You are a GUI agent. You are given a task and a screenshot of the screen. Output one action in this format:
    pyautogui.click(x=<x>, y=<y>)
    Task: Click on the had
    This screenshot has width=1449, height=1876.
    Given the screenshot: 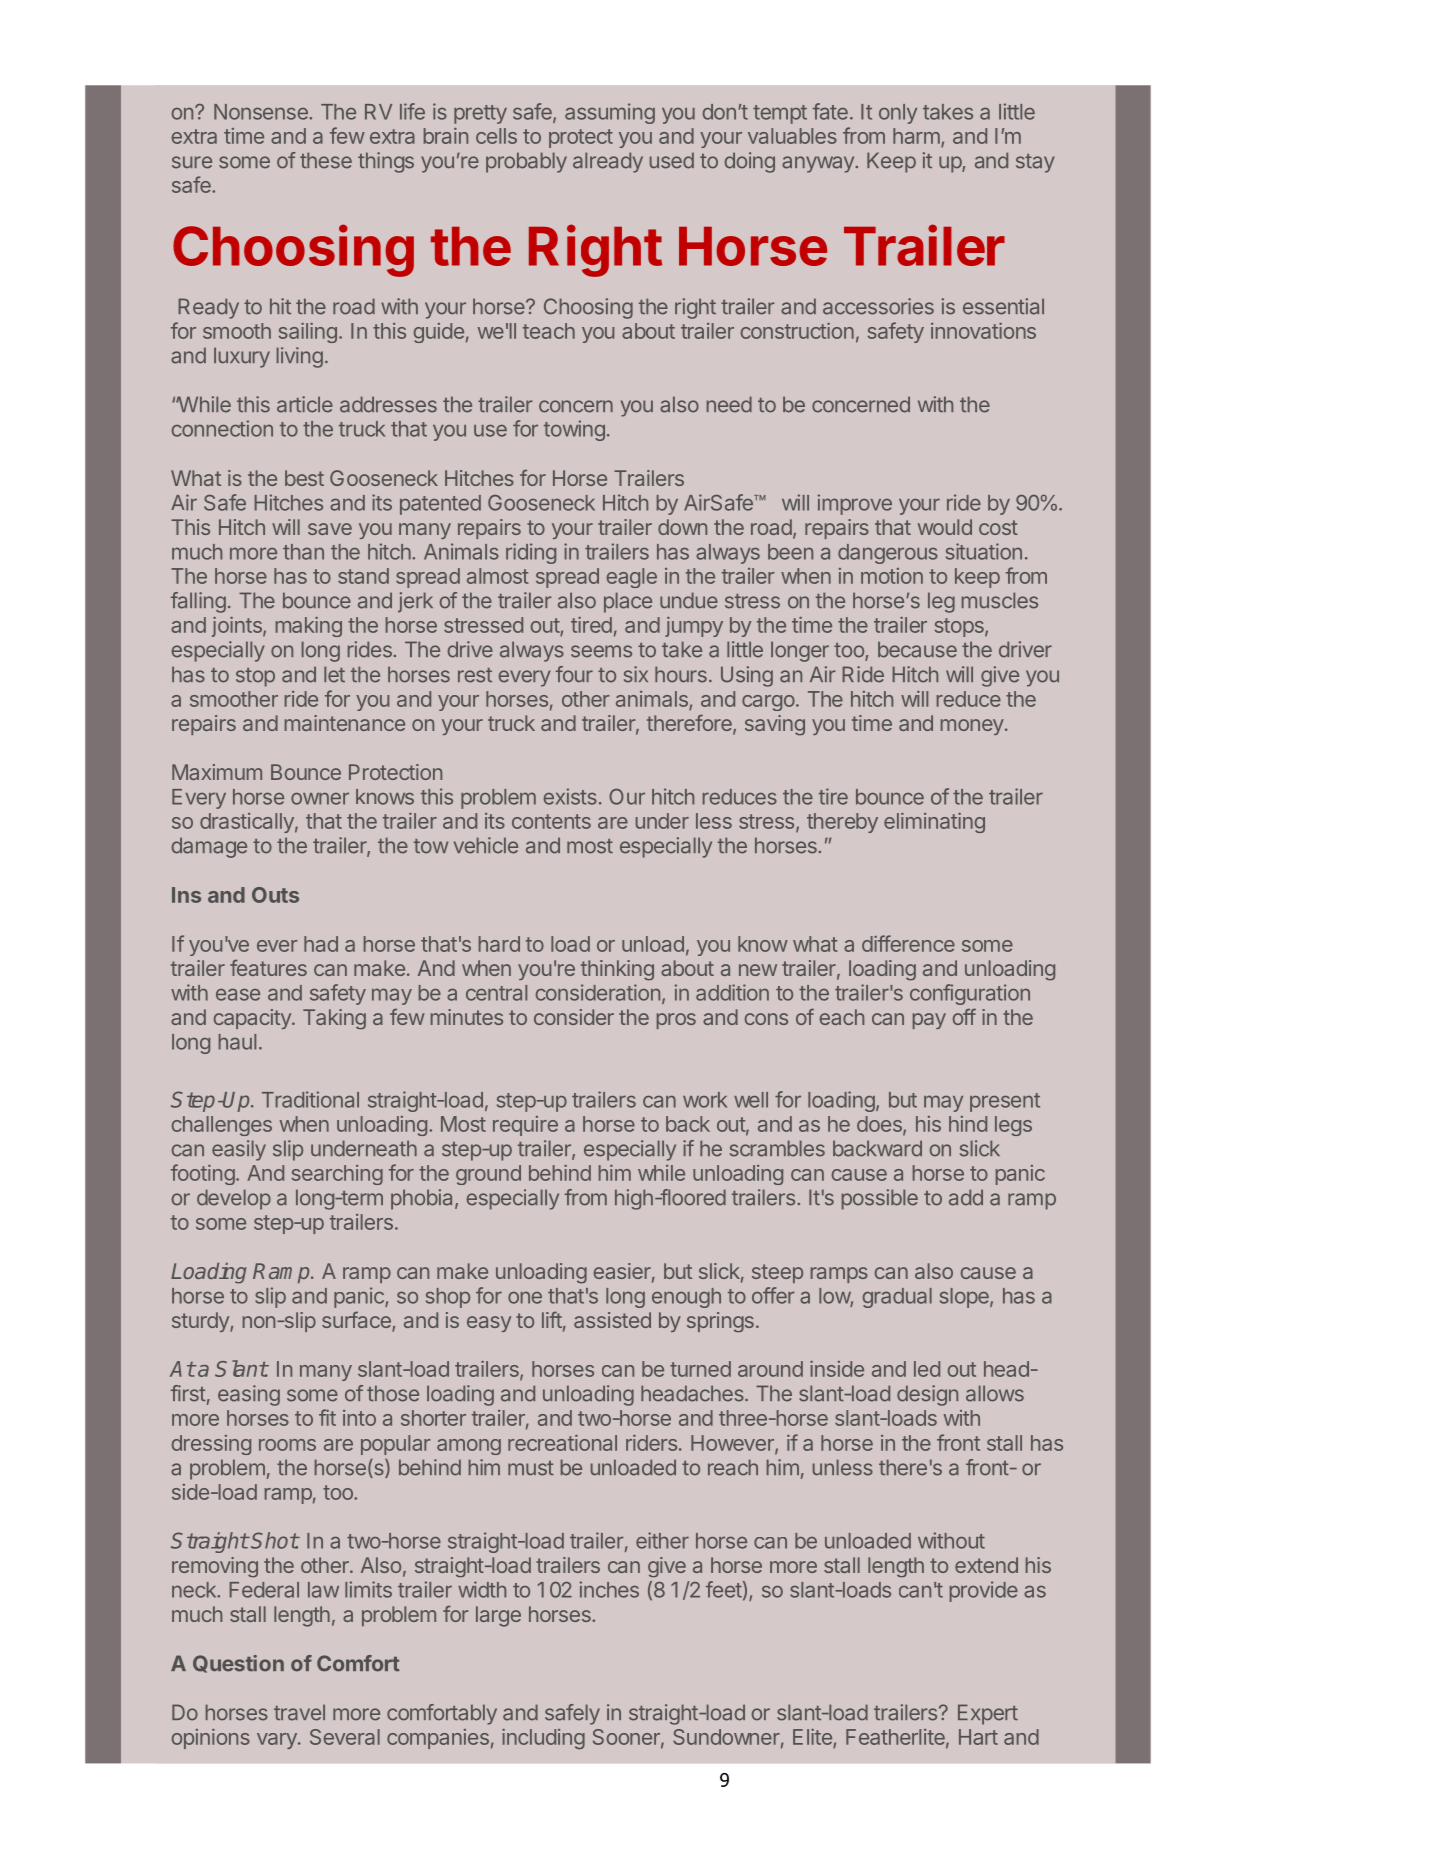 What is the action you would take?
    pyautogui.click(x=321, y=944)
